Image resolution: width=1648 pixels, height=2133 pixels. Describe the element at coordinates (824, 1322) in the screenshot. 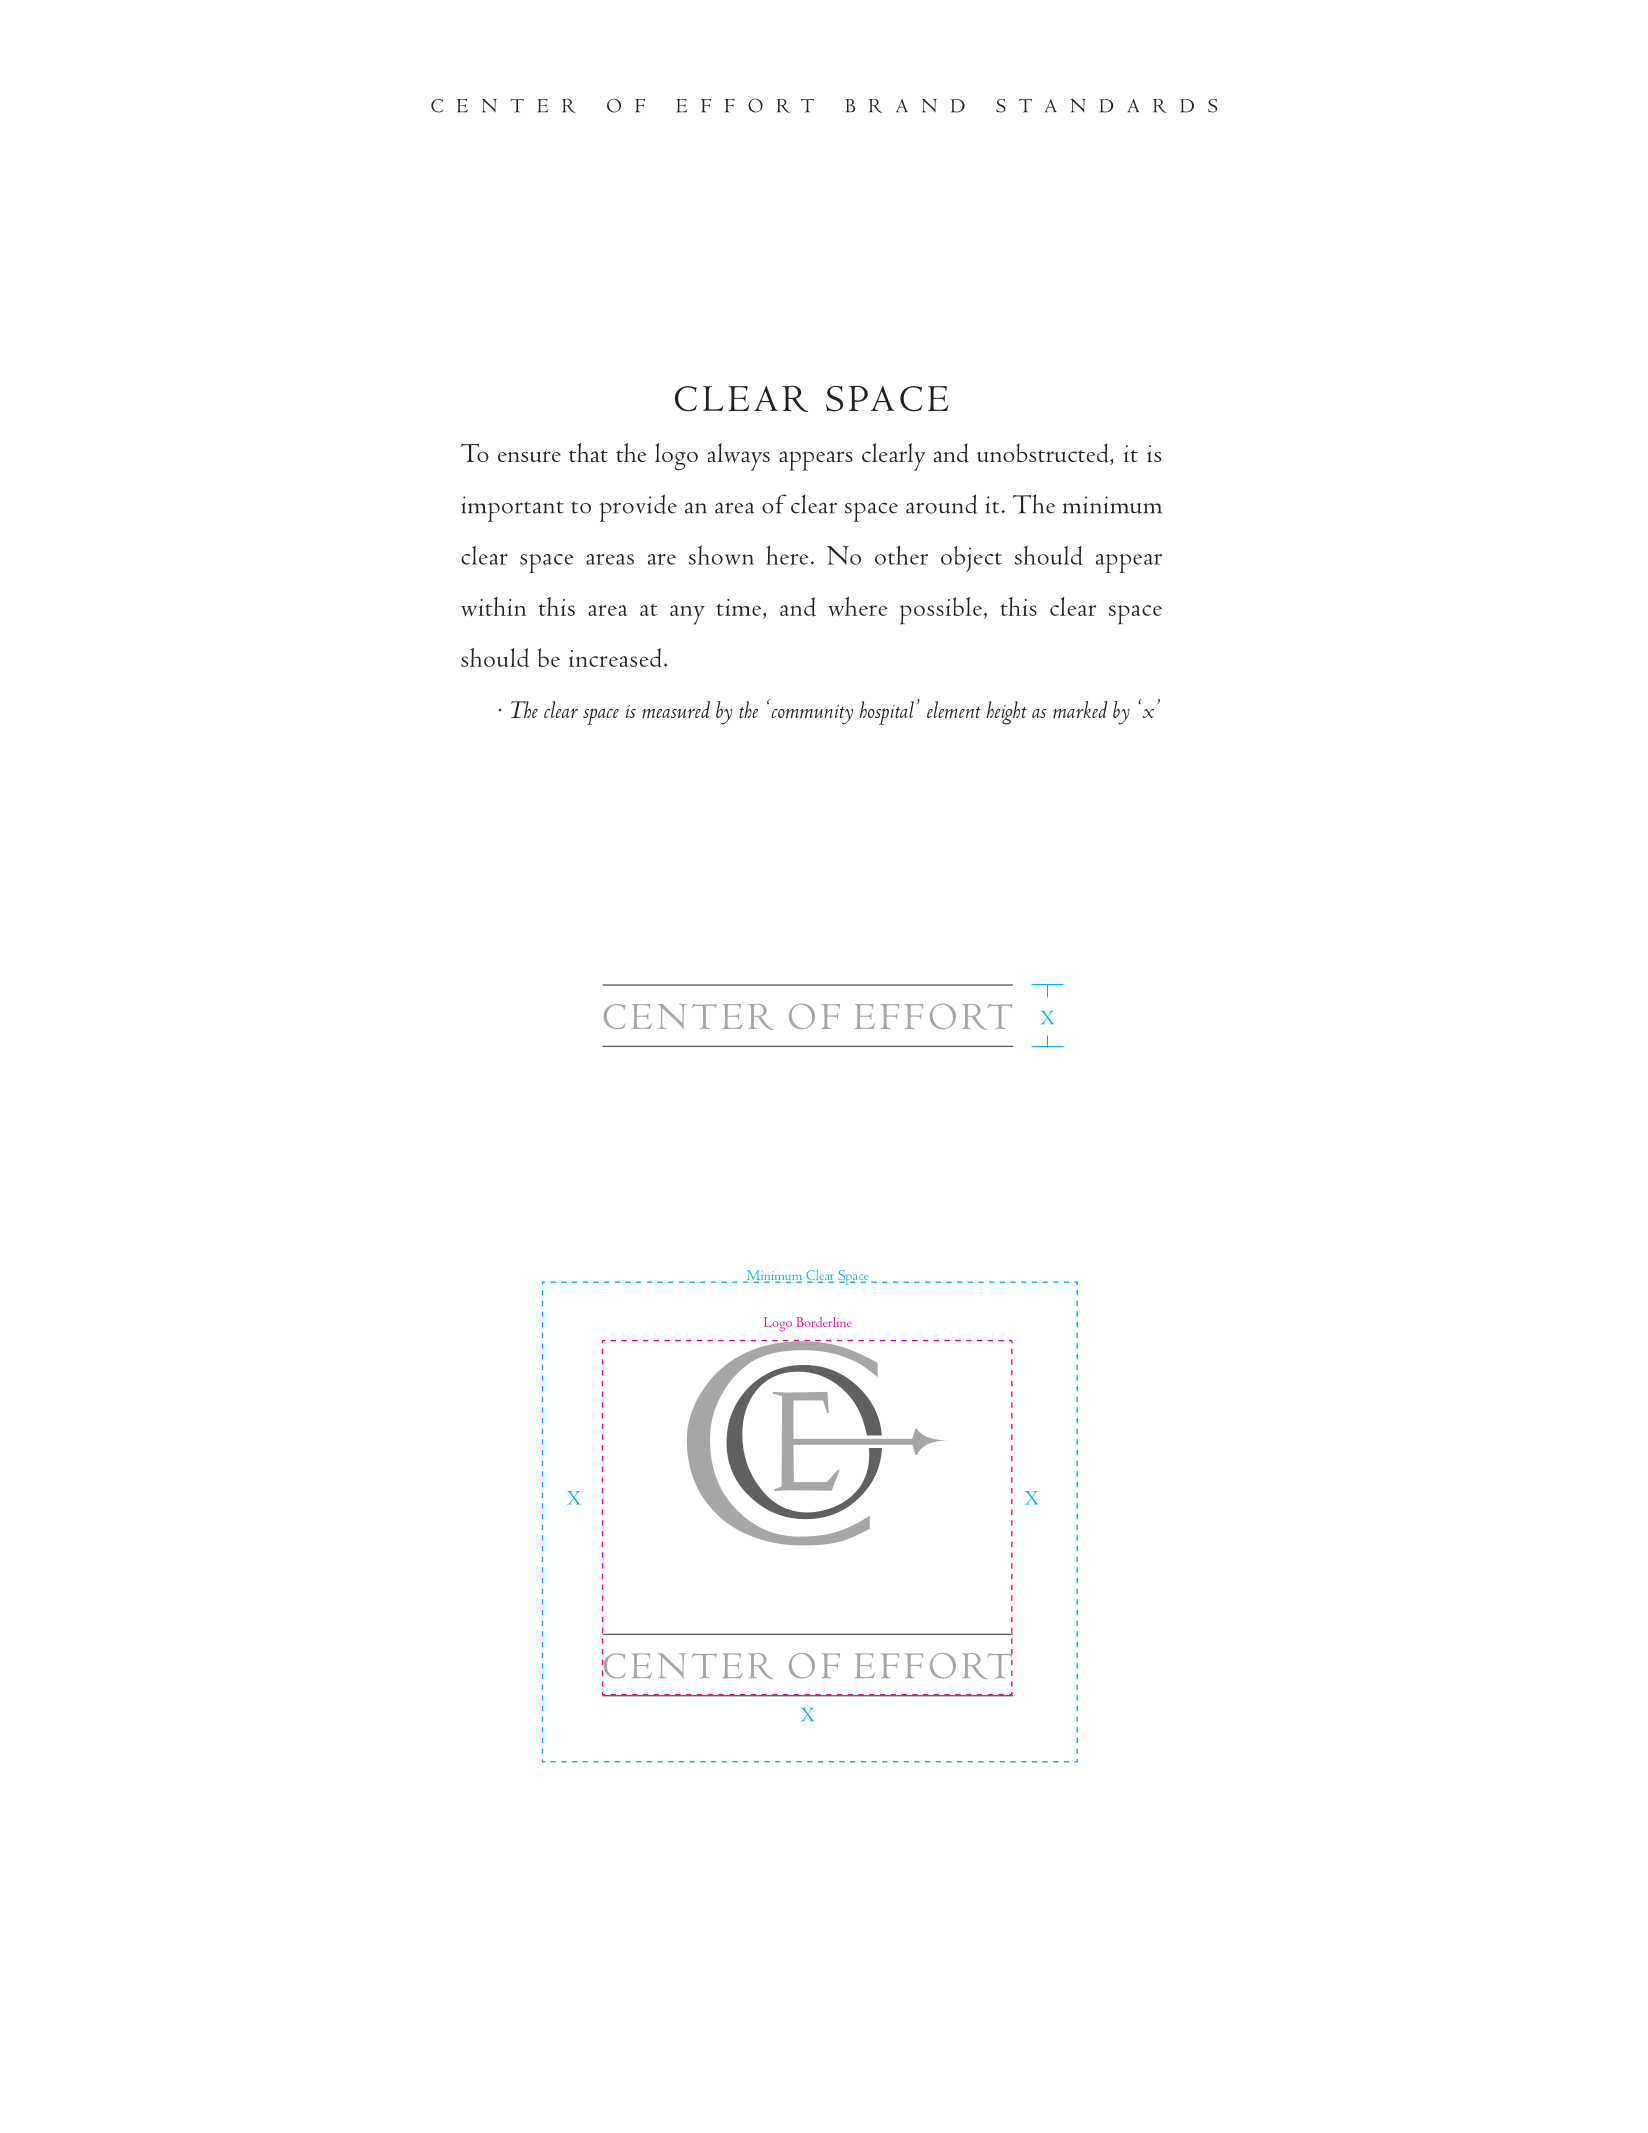

I see `Borderline` at that location.
